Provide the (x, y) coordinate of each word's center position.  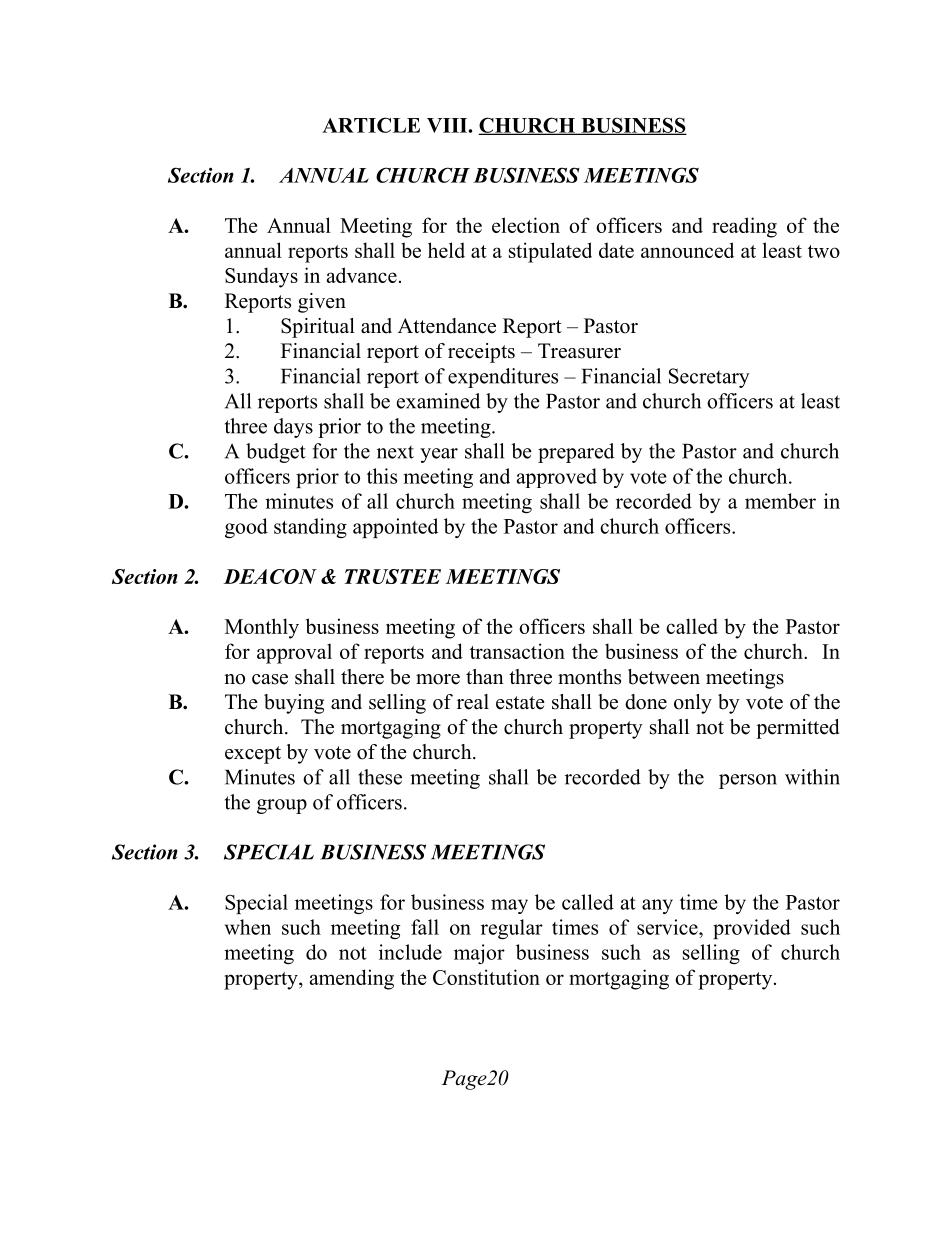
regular (512, 929)
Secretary (709, 378)
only (693, 704)
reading (744, 227)
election (526, 225)
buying (294, 704)
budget (276, 453)
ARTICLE (371, 125)
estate (520, 703)
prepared (576, 453)
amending (352, 979)
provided (752, 929)
